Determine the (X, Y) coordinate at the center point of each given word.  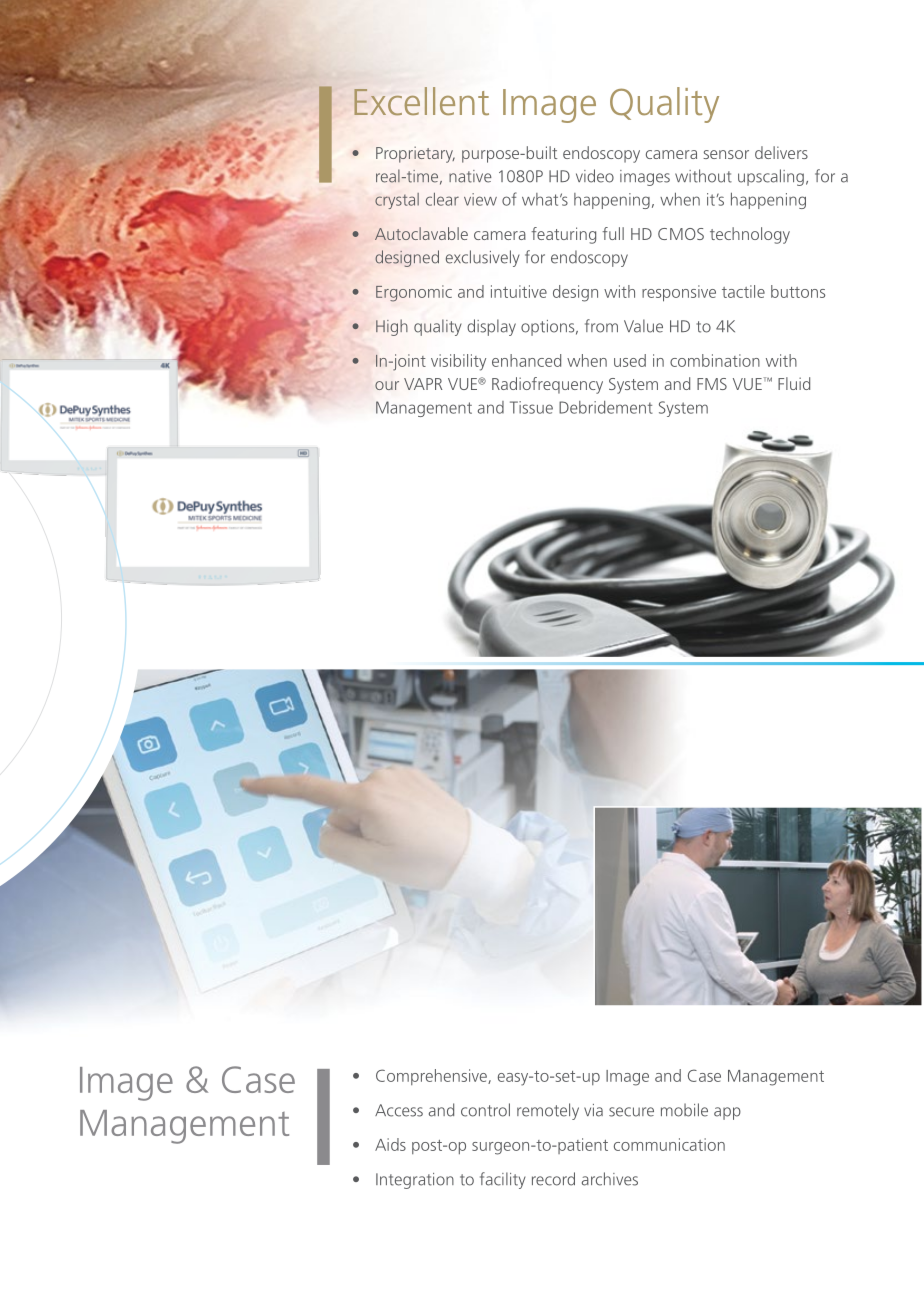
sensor (726, 154)
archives (610, 1179)
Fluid (794, 383)
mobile (684, 1110)
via (593, 1110)
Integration (415, 1181)
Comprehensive (432, 1077)
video (595, 176)
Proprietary (415, 154)
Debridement (606, 407)
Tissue (531, 407)
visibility (458, 362)
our (387, 385)
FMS (712, 384)
